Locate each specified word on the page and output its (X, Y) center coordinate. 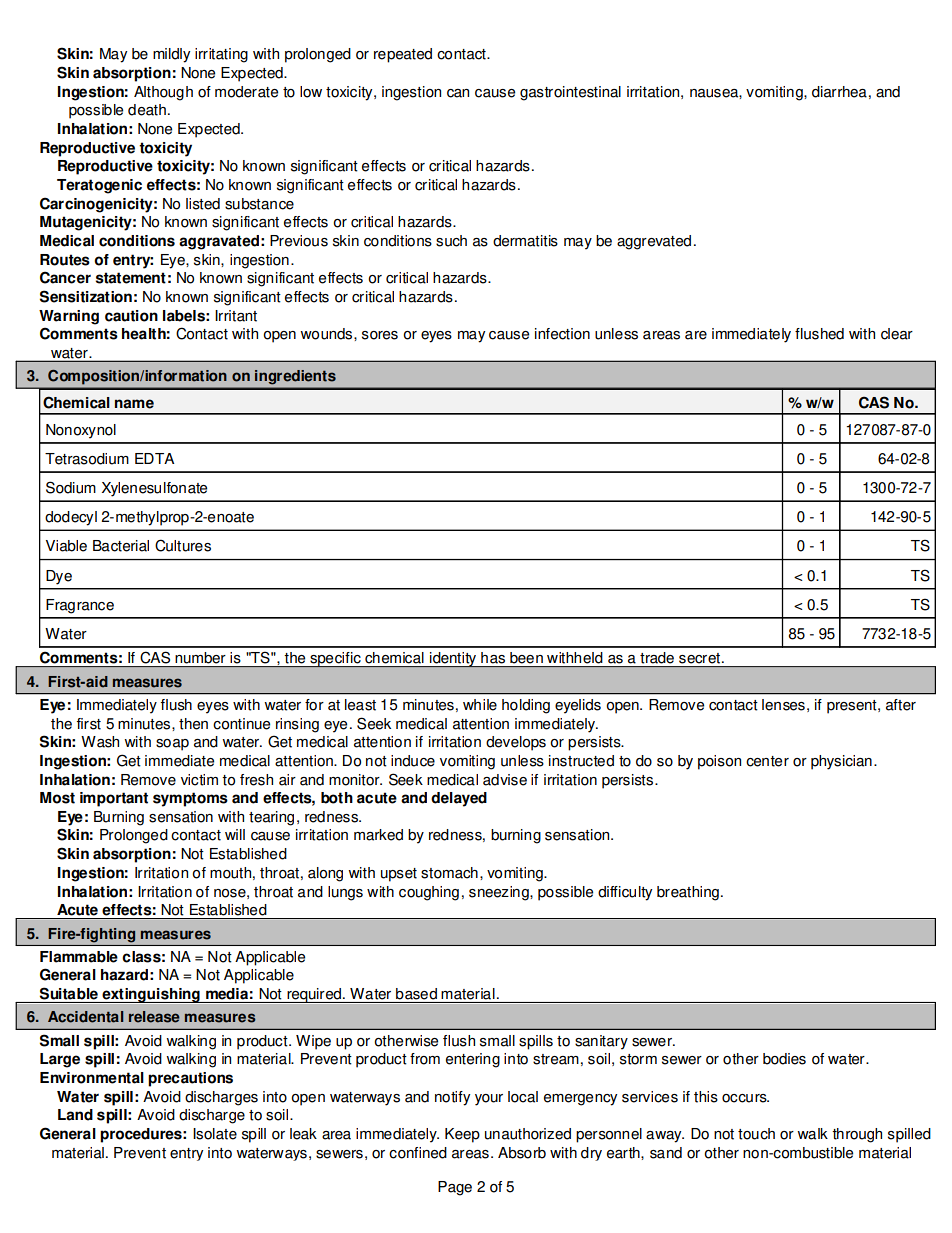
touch (756, 1134)
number (200, 657)
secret (701, 658)
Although (163, 93)
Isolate (215, 1134)
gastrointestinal (570, 93)
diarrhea (839, 92)
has (493, 657)
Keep (462, 1135)
